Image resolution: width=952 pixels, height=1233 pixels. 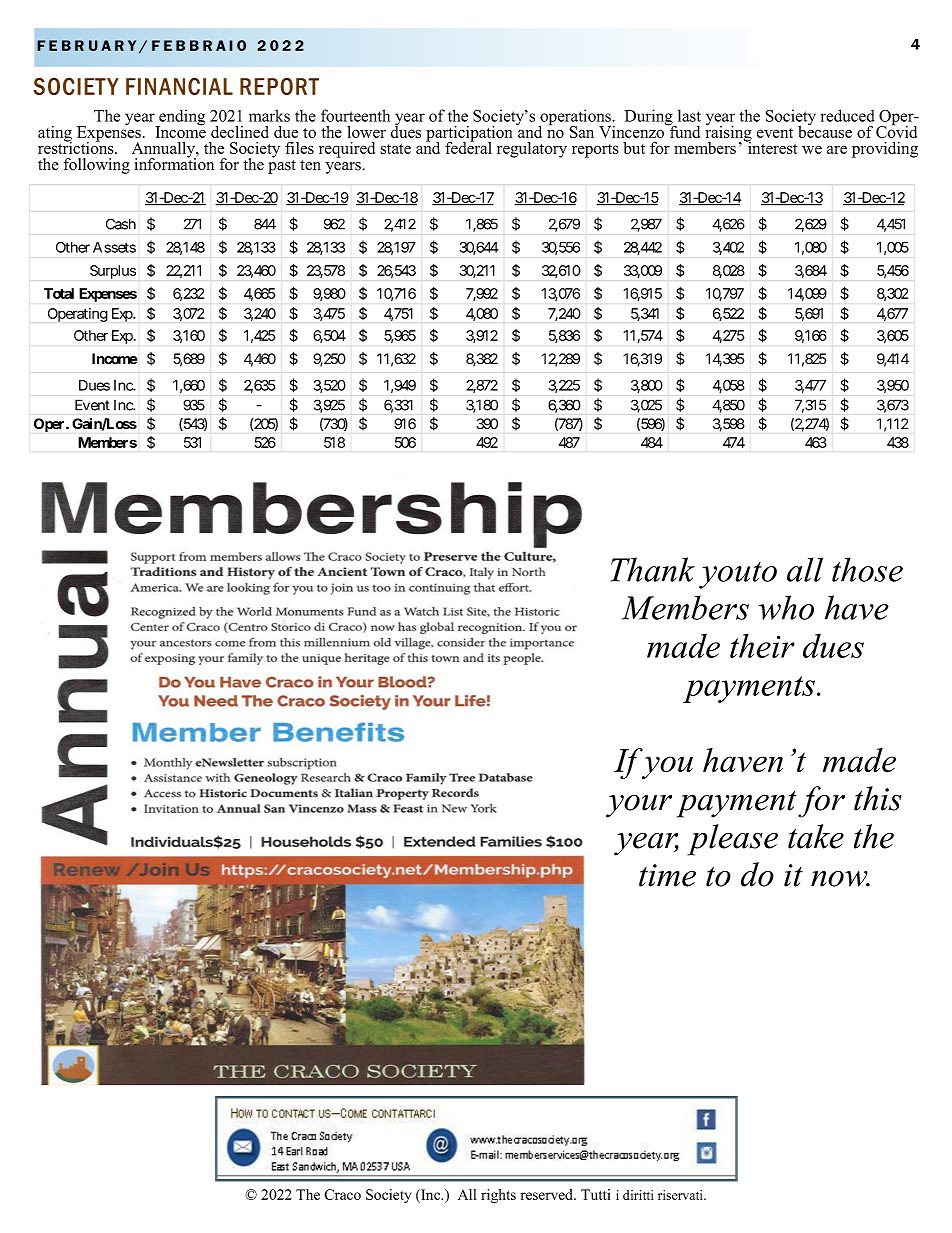 What do you see at coordinates (342, 1194) in the image?
I see `Craco` at bounding box center [342, 1194].
